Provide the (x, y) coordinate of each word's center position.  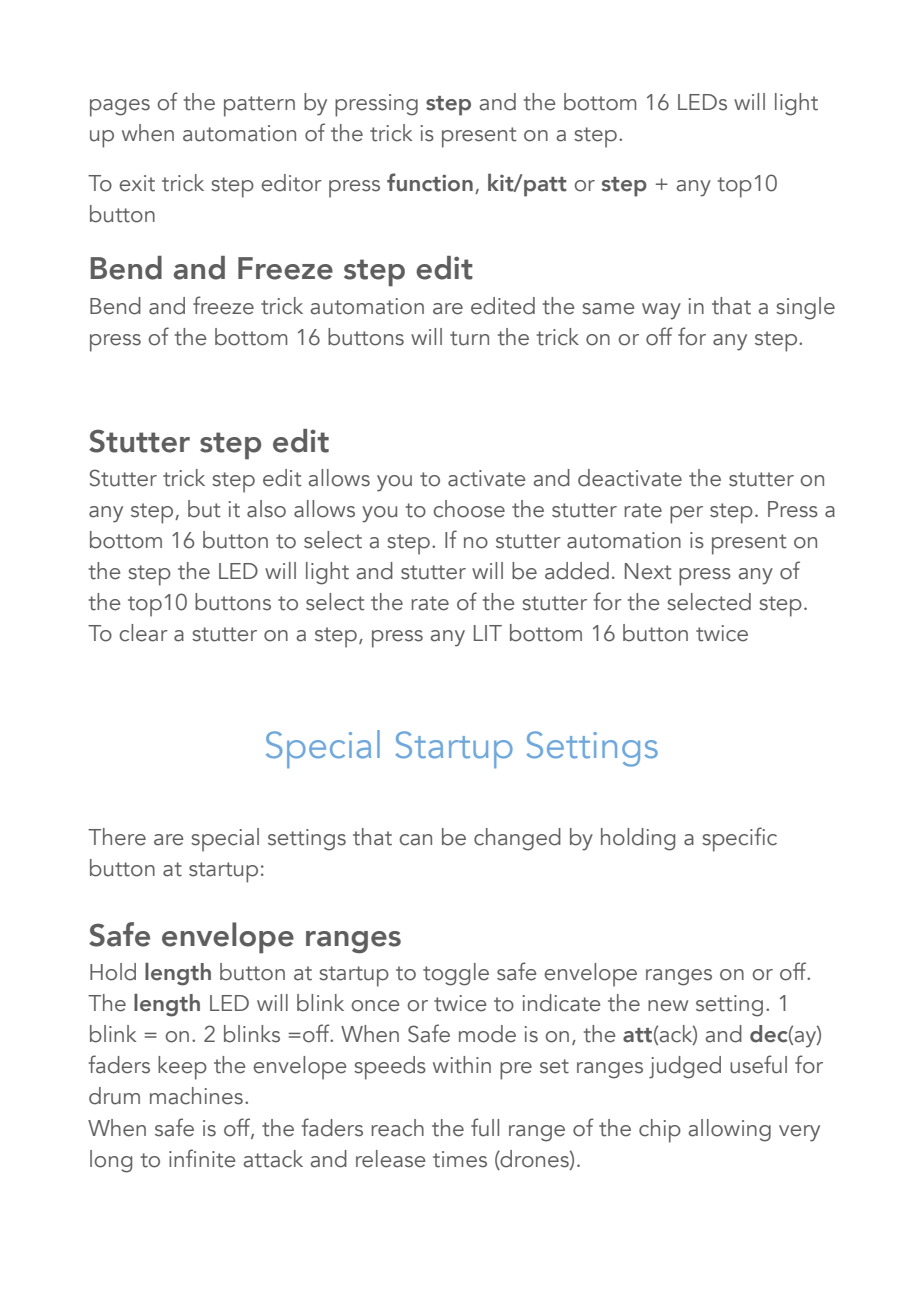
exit (137, 183)
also (266, 509)
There (117, 837)
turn (469, 338)
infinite (202, 1158)
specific (739, 839)
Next (648, 571)
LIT (488, 633)
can (415, 840)
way (661, 311)
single (805, 308)
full (485, 1127)
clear (143, 633)
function (430, 182)
